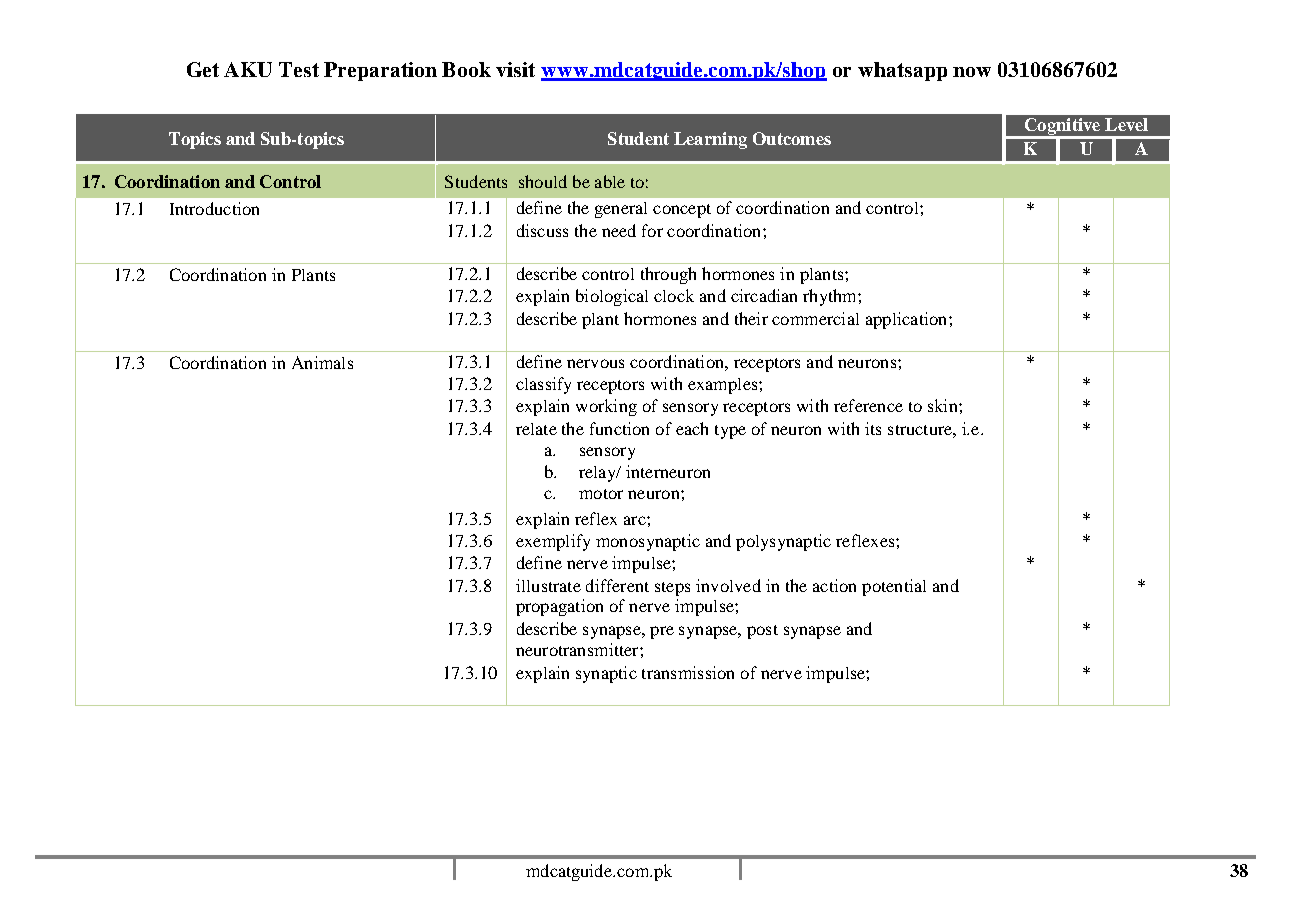  I want to click on Introduction, so click(214, 208).
